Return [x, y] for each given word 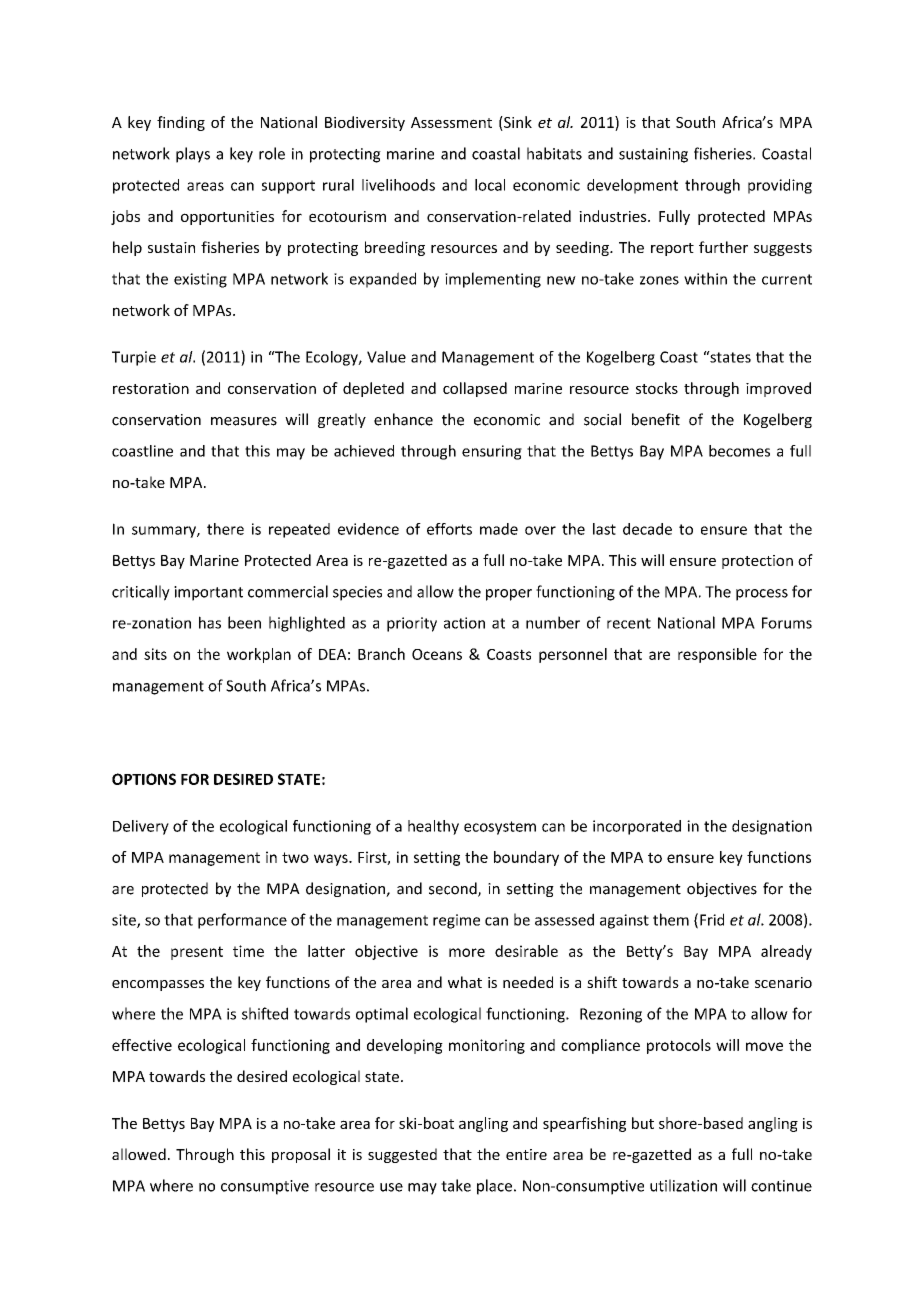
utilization [683, 1185]
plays [193, 155]
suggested [402, 1155]
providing [780, 186]
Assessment [451, 122]
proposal [301, 1155]
